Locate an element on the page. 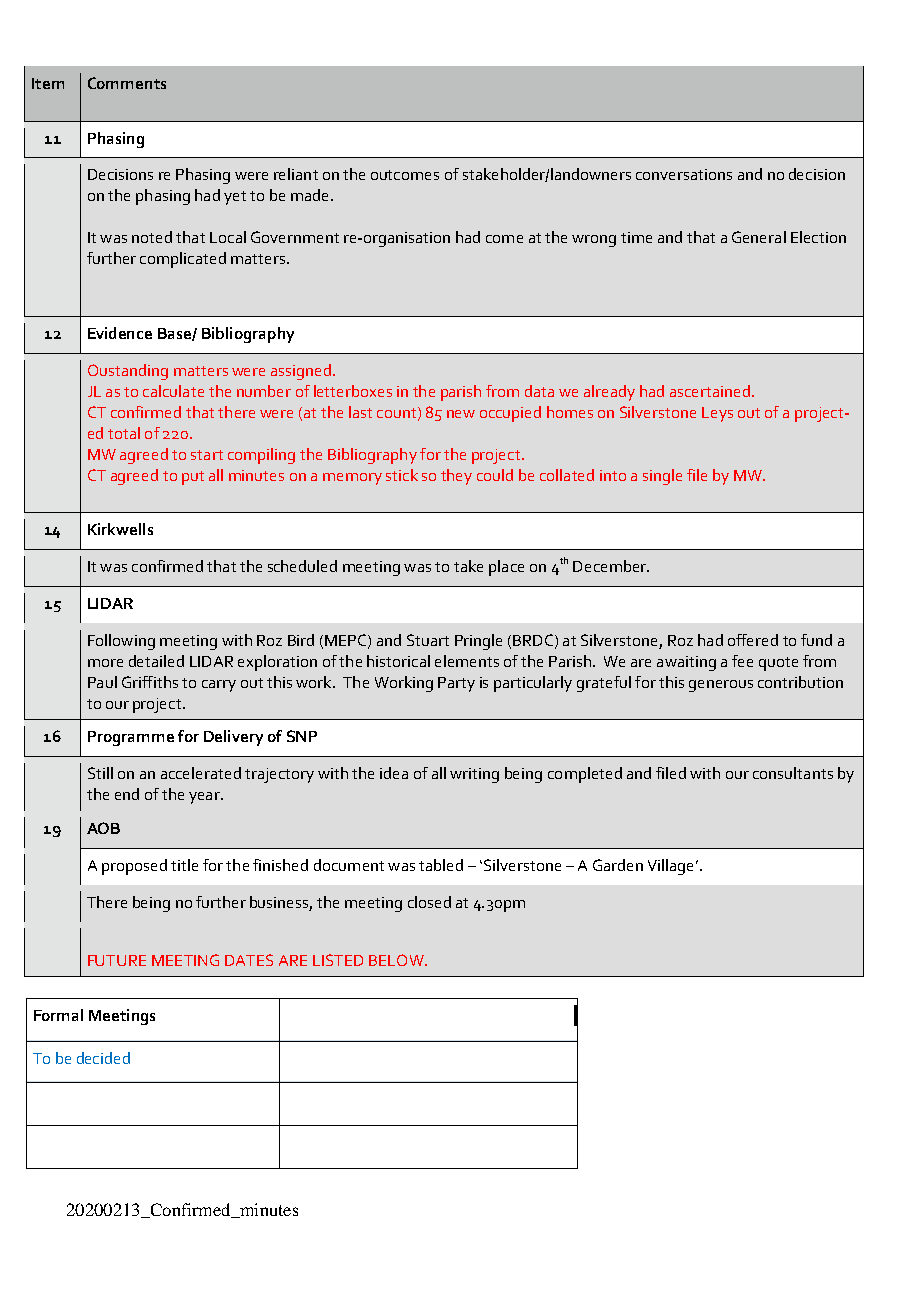 The height and width of the page is (1309, 924). letterboxes is located at coordinates (353, 391).
